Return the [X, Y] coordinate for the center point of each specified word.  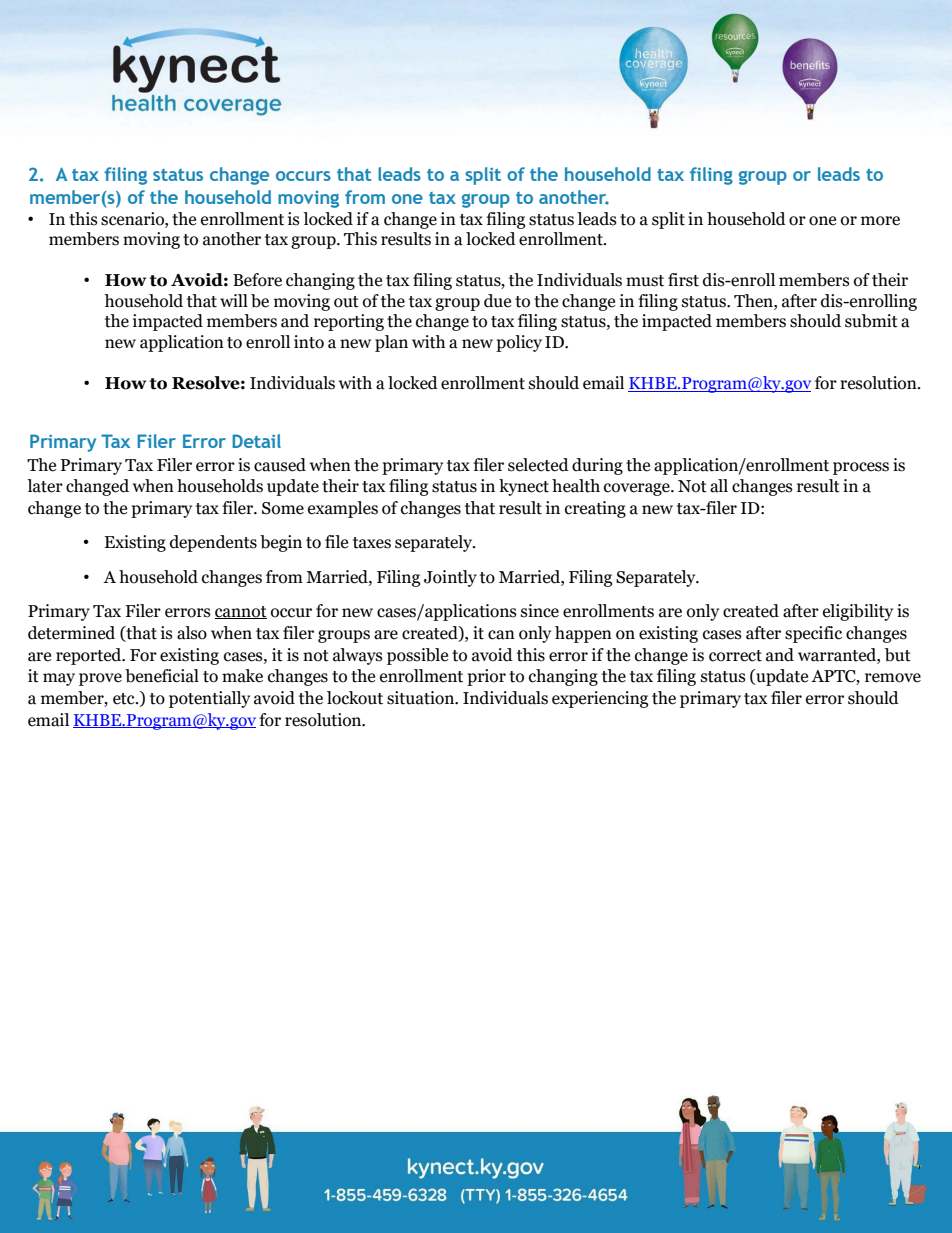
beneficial [162, 676]
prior [486, 677]
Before [257, 280]
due [497, 301]
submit [871, 321]
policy [519, 343]
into [309, 342]
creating [595, 509]
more [880, 221]
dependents [213, 543]
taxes [372, 543]
